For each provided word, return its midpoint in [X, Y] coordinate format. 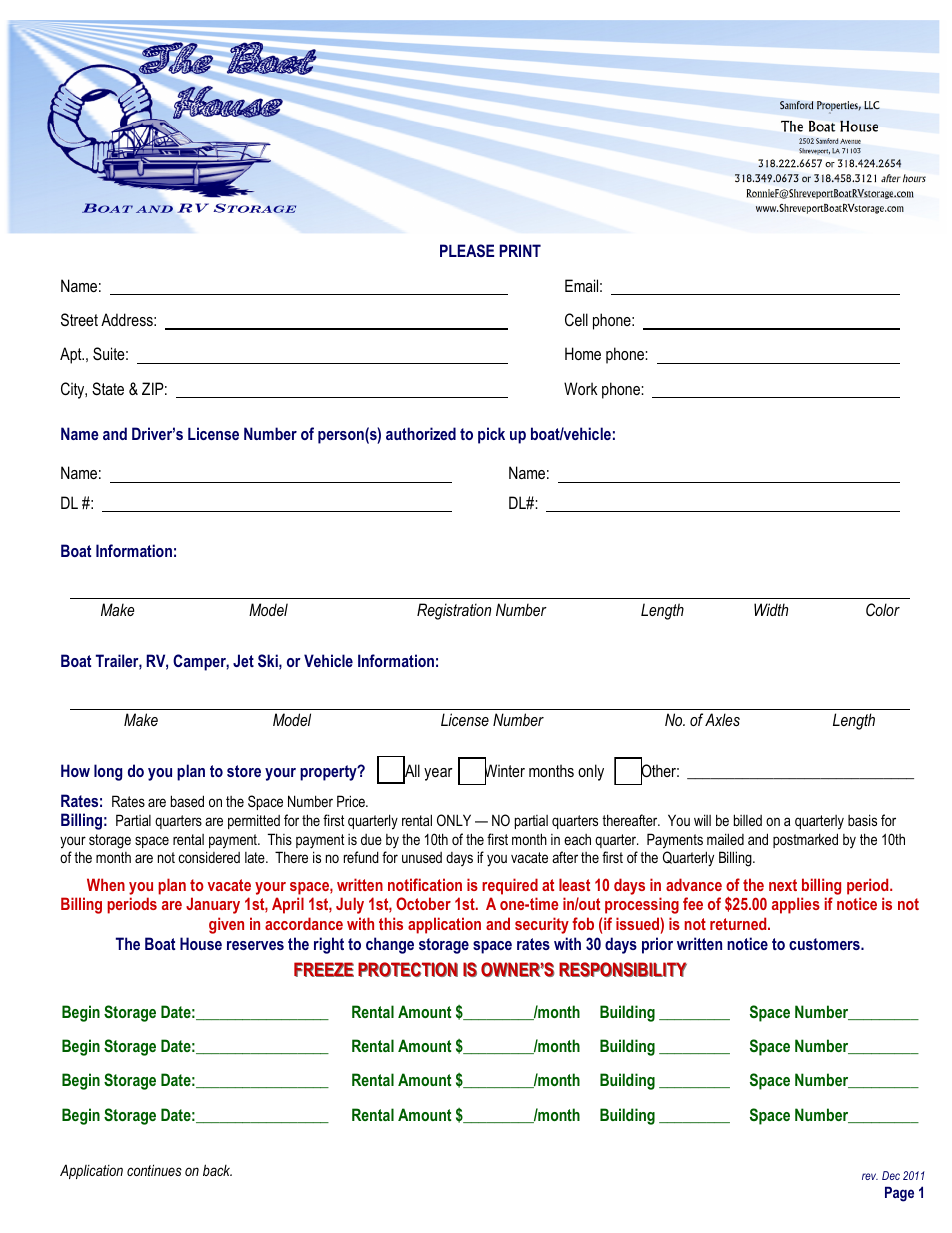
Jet [243, 660]
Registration [454, 611]
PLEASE [467, 250]
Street [79, 319]
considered [209, 857]
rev [870, 1176]
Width [771, 609]
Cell [576, 319]
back [217, 1170]
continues [154, 1170]
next [783, 885]
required [510, 886]
